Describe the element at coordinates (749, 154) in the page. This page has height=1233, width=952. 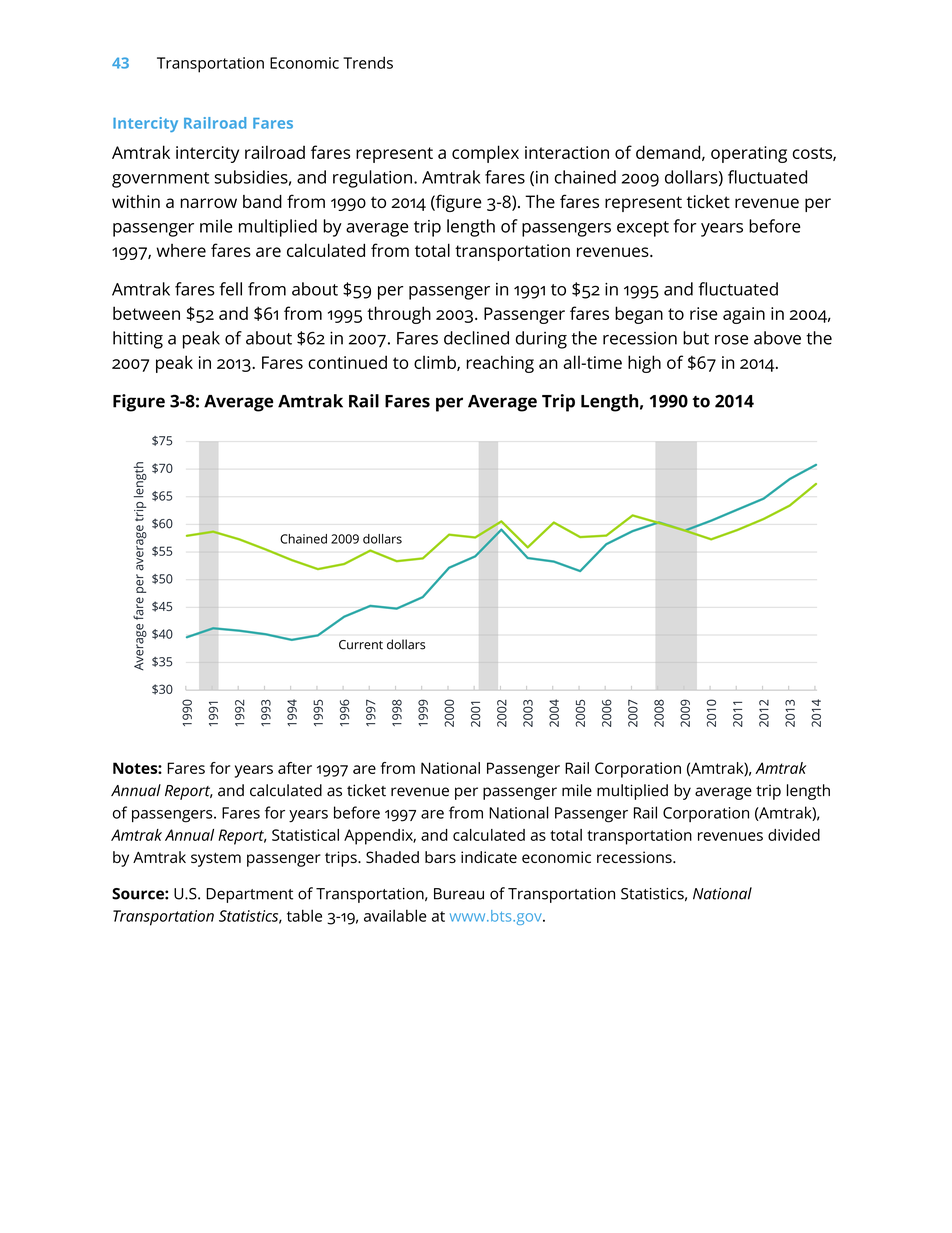
I see `operating` at that location.
